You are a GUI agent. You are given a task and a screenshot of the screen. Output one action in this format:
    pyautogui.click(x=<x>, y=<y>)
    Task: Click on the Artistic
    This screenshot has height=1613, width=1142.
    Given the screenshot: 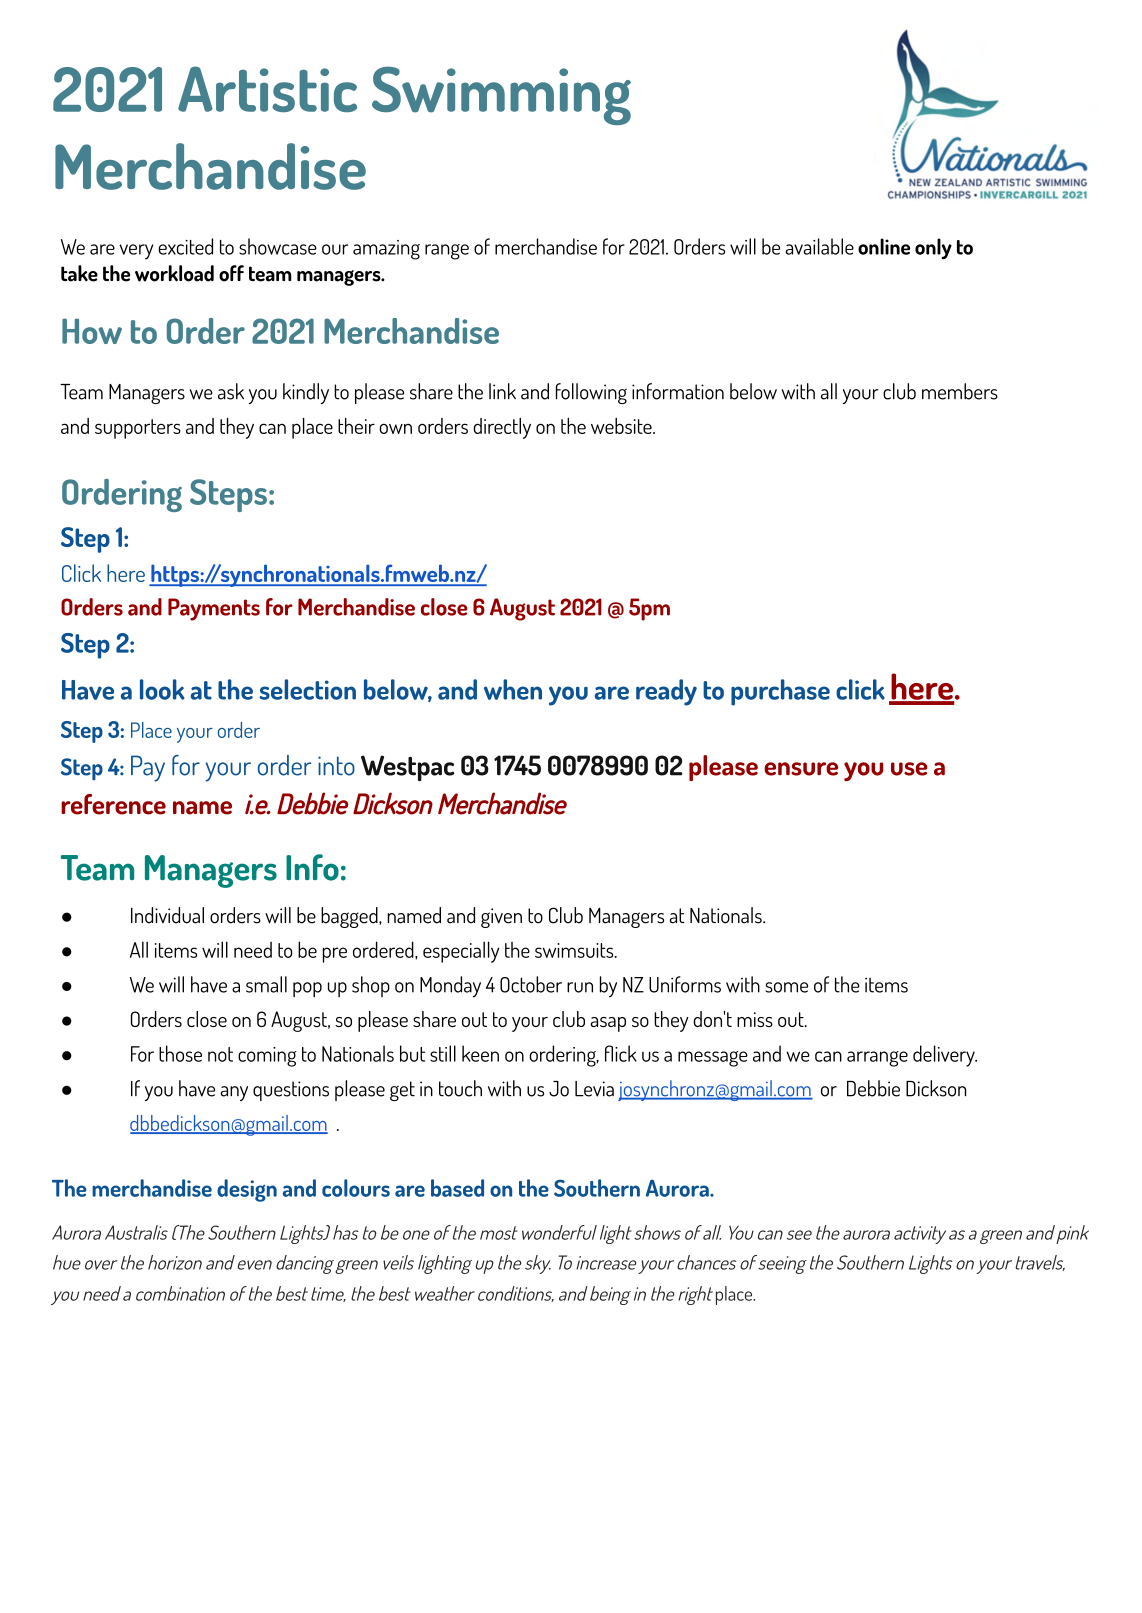 What is the action you would take?
    pyautogui.click(x=267, y=89)
